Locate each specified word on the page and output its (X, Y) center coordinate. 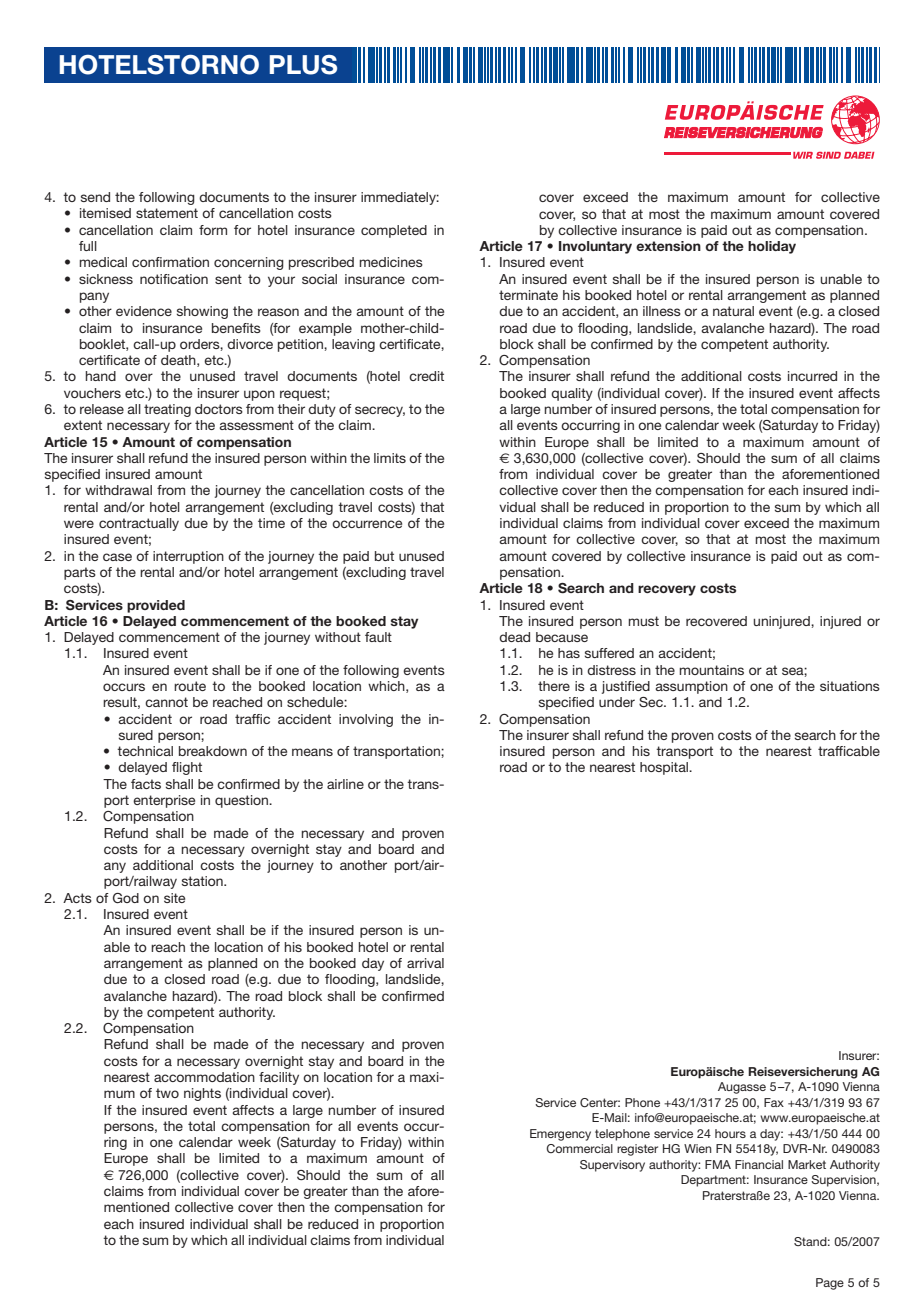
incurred (812, 376)
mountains (711, 670)
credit (426, 376)
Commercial (579, 1148)
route (190, 686)
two (167, 1093)
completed (394, 231)
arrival (425, 963)
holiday (772, 247)
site (174, 898)
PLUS (303, 65)
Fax (774, 1102)
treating (167, 410)
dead (514, 637)
